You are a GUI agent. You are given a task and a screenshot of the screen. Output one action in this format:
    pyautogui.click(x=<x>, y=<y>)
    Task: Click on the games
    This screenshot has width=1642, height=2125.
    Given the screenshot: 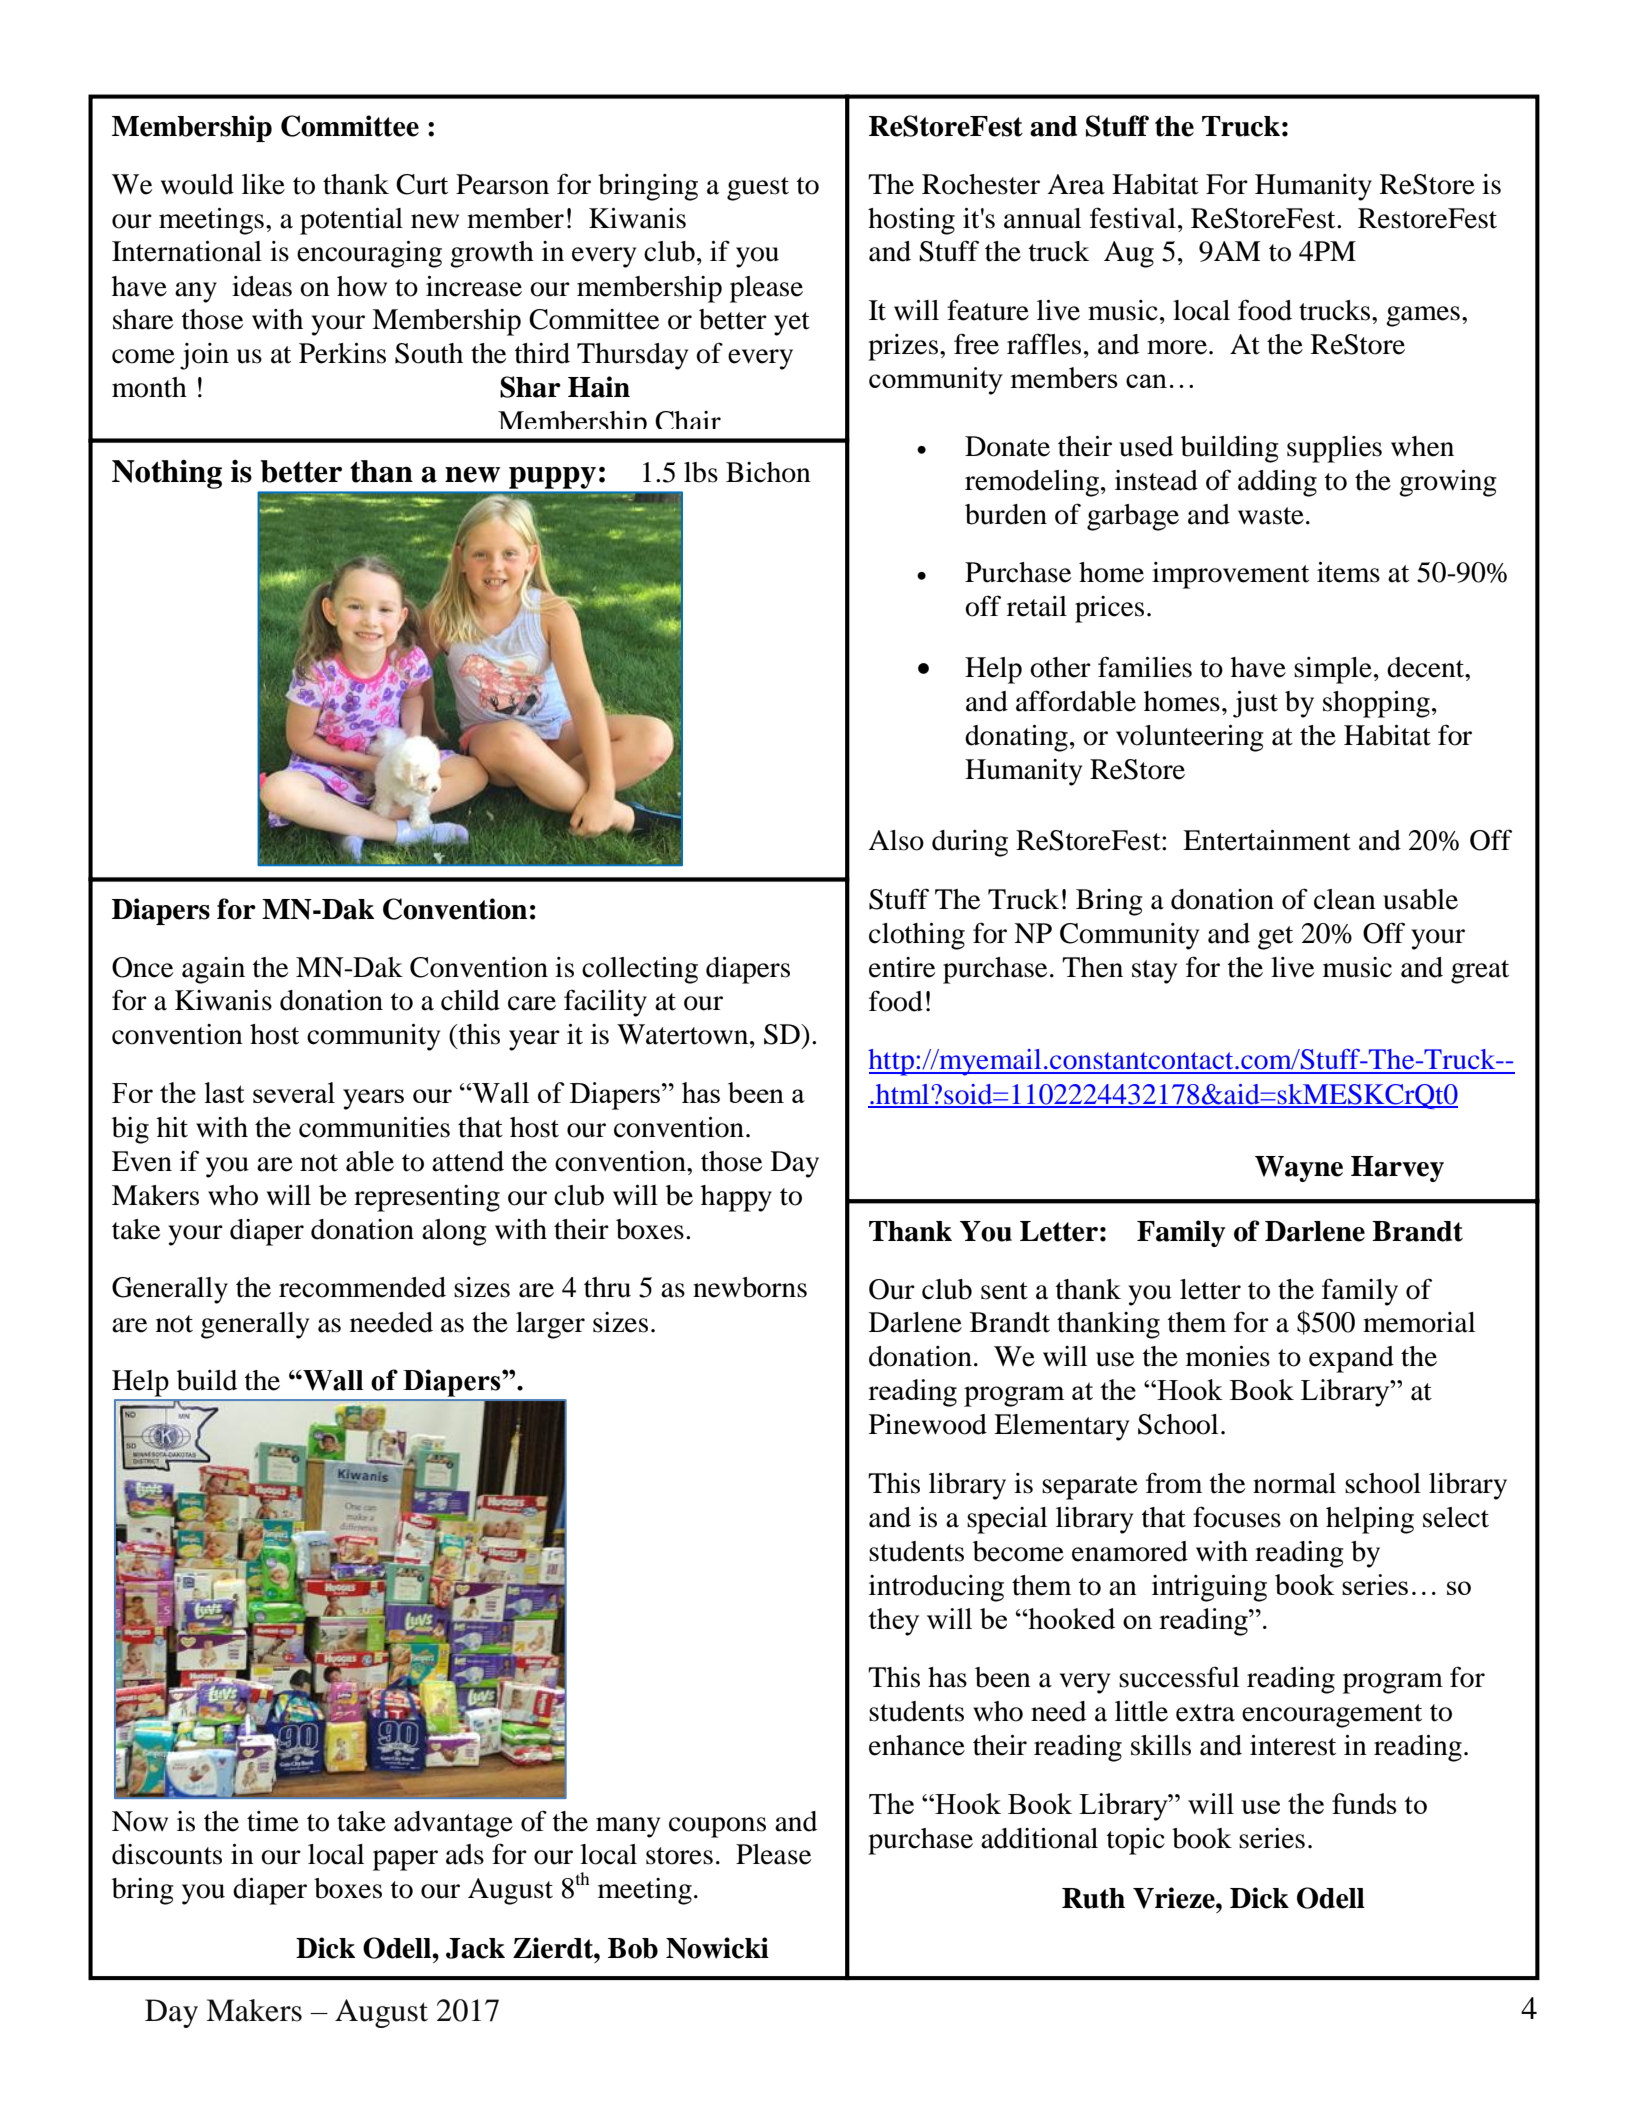 What is the action you would take?
    pyautogui.click(x=1423, y=316)
